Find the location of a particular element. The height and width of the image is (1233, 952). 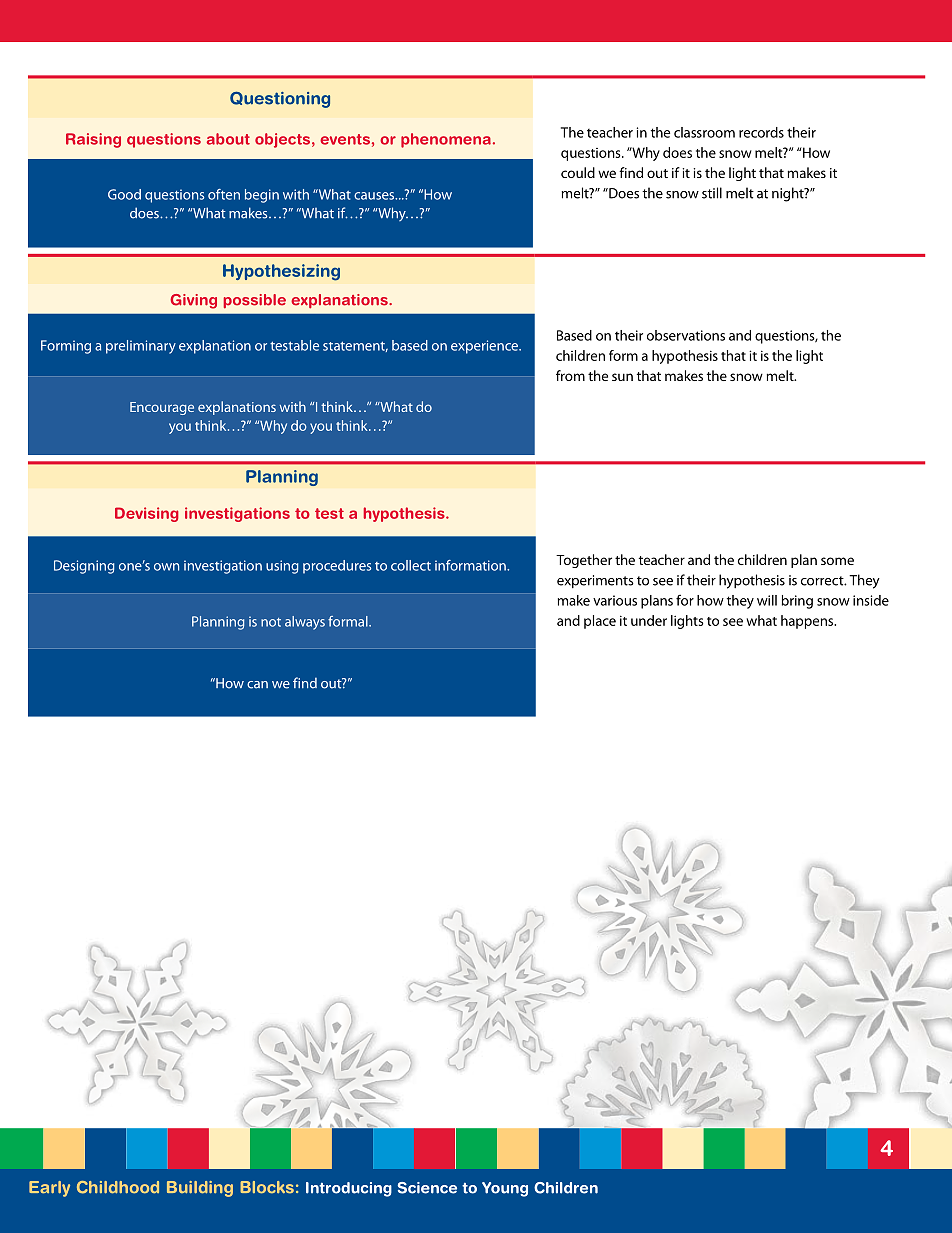

Childhood is located at coordinates (118, 1187).
